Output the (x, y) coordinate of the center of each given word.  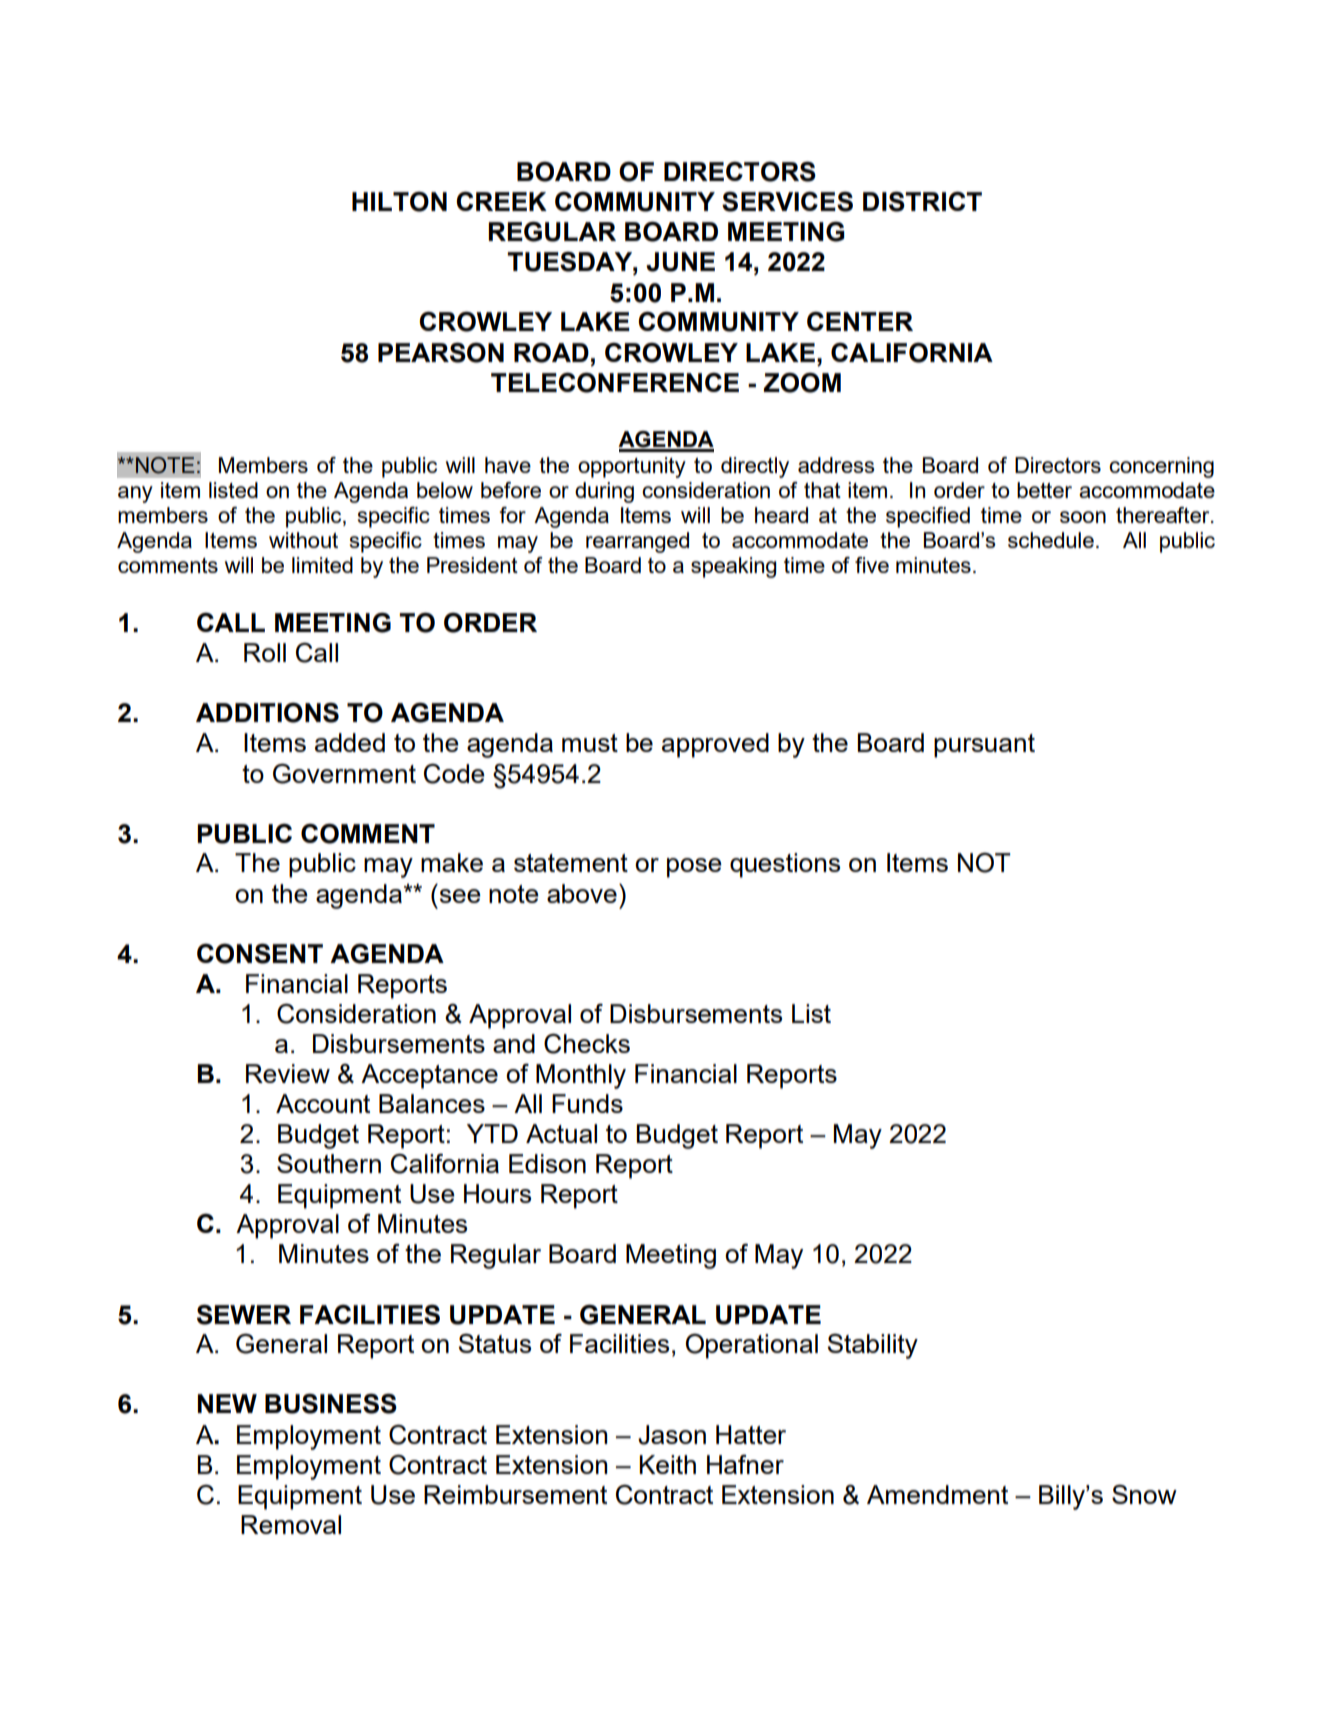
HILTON (399, 201)
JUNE (680, 262)
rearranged (637, 542)
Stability (872, 1346)
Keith (667, 1464)
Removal (291, 1524)
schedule (1051, 540)
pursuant (984, 746)
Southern (329, 1163)
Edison (547, 1163)
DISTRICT (922, 201)
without (303, 540)
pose (694, 868)
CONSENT (260, 953)
